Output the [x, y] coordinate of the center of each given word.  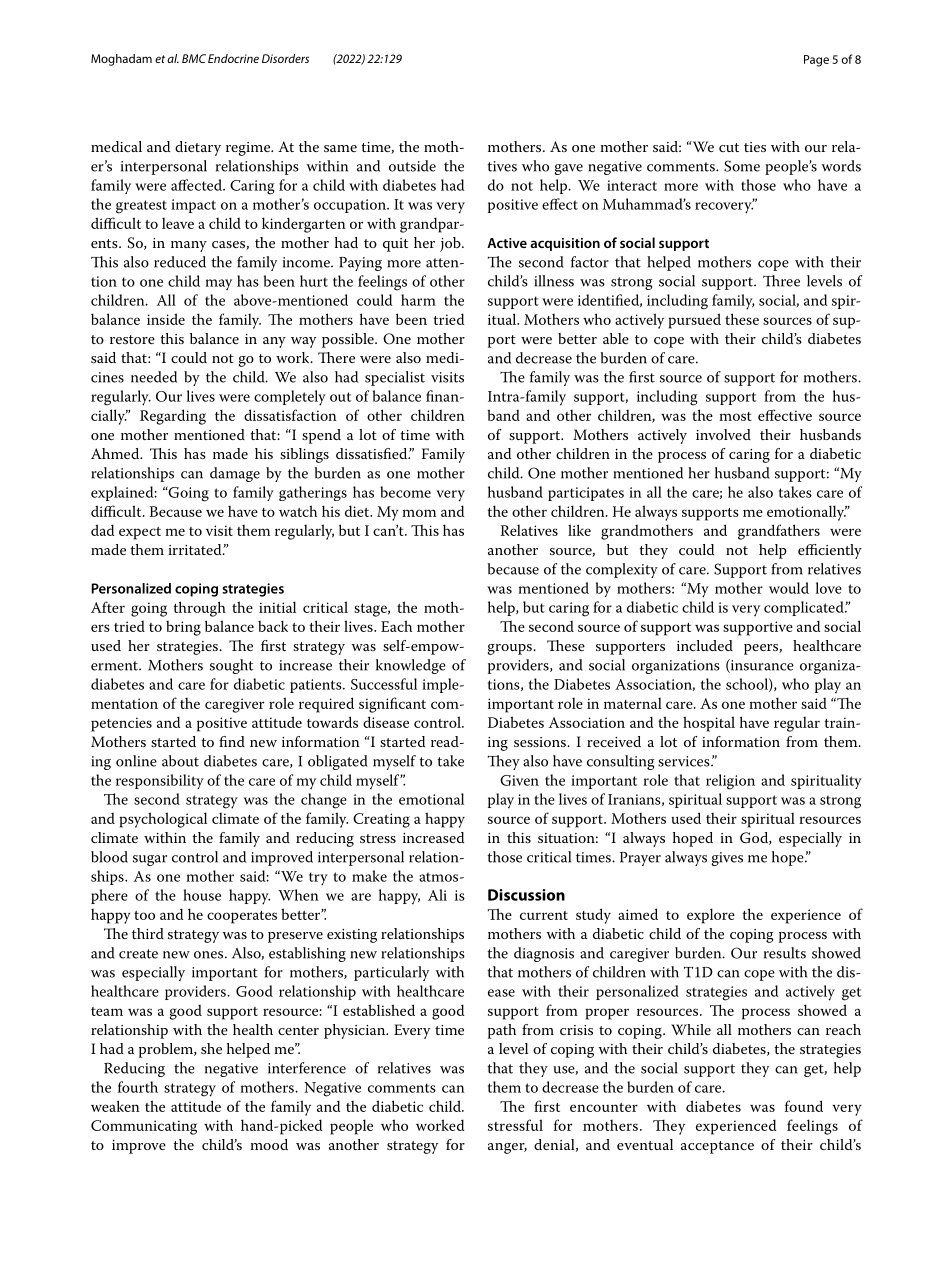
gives [727, 859]
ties [755, 147]
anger [507, 1148]
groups [511, 649]
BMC [194, 58]
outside [412, 166]
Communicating [144, 1127]
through [200, 609]
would [789, 588]
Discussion [526, 895]
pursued [694, 321]
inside [166, 319]
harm [418, 300]
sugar [150, 860]
